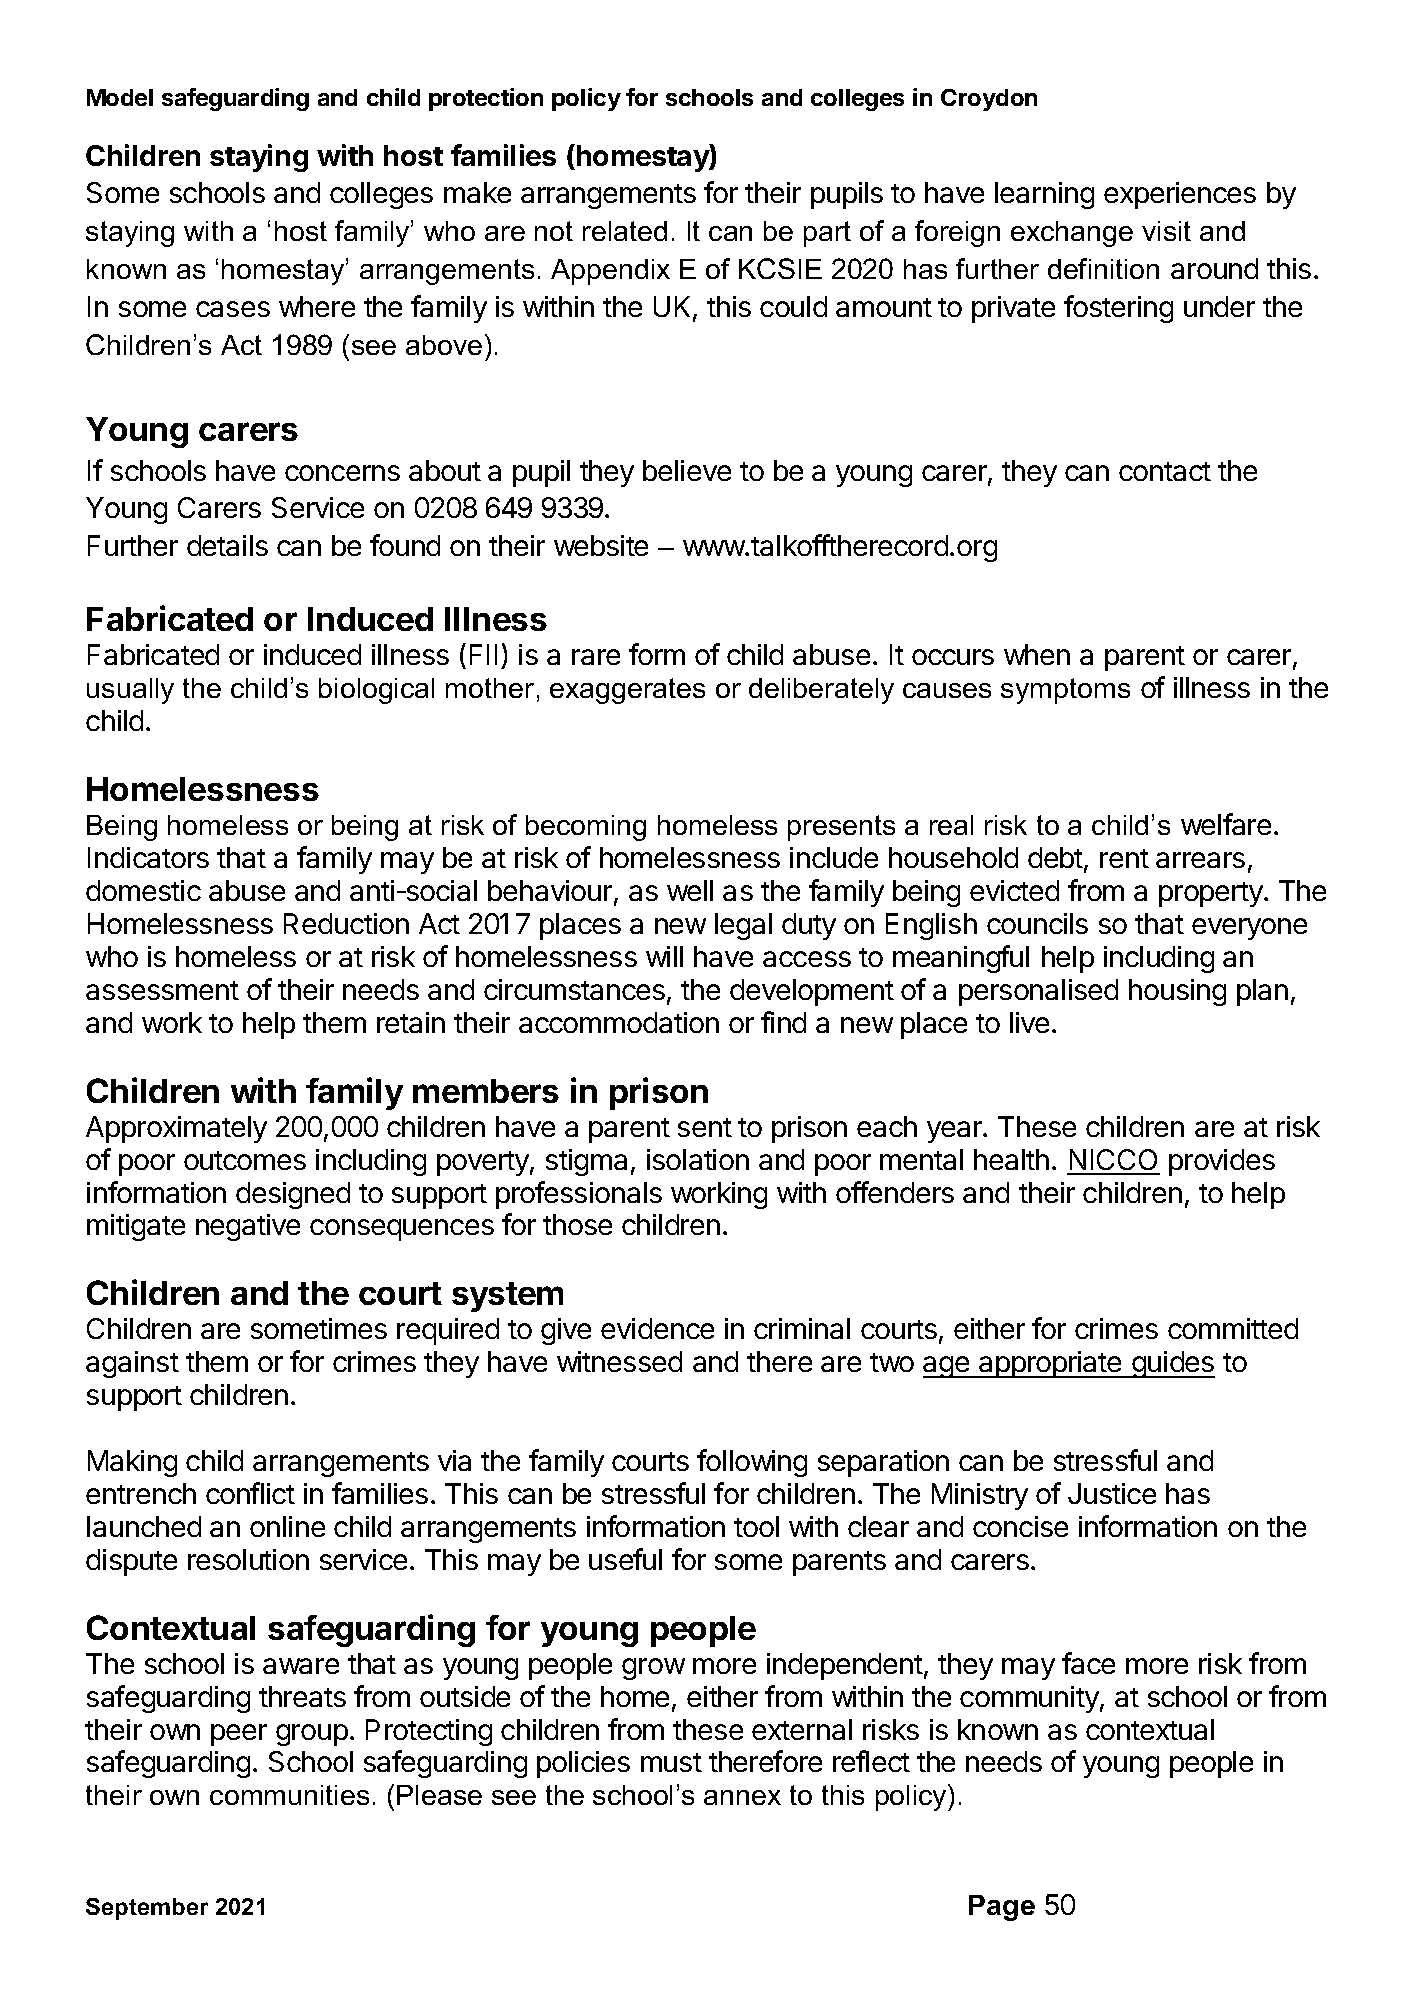  Describe the element at coordinates (625, 231) in the image. I see `related` at that location.
